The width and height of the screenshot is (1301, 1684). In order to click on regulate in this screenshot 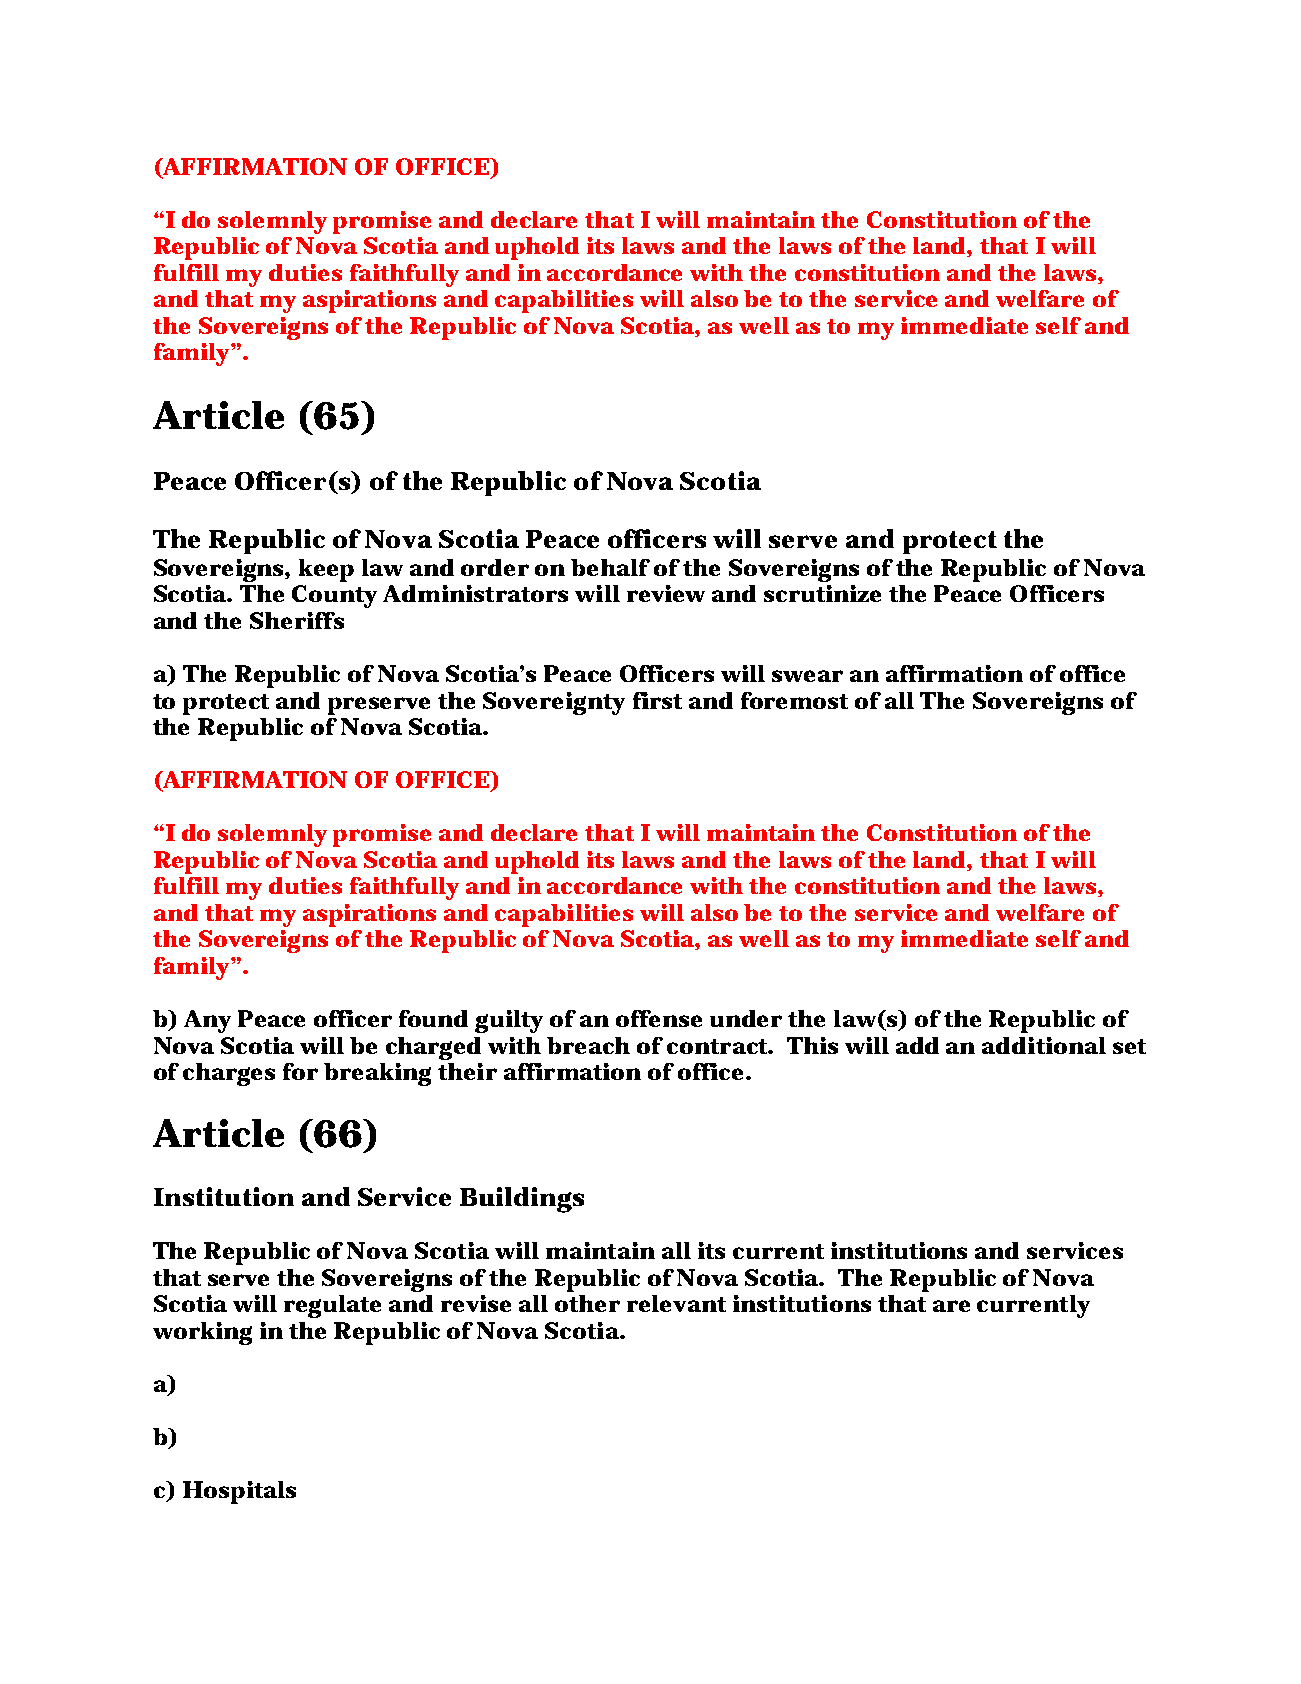, I will do `click(332, 1306)`.
